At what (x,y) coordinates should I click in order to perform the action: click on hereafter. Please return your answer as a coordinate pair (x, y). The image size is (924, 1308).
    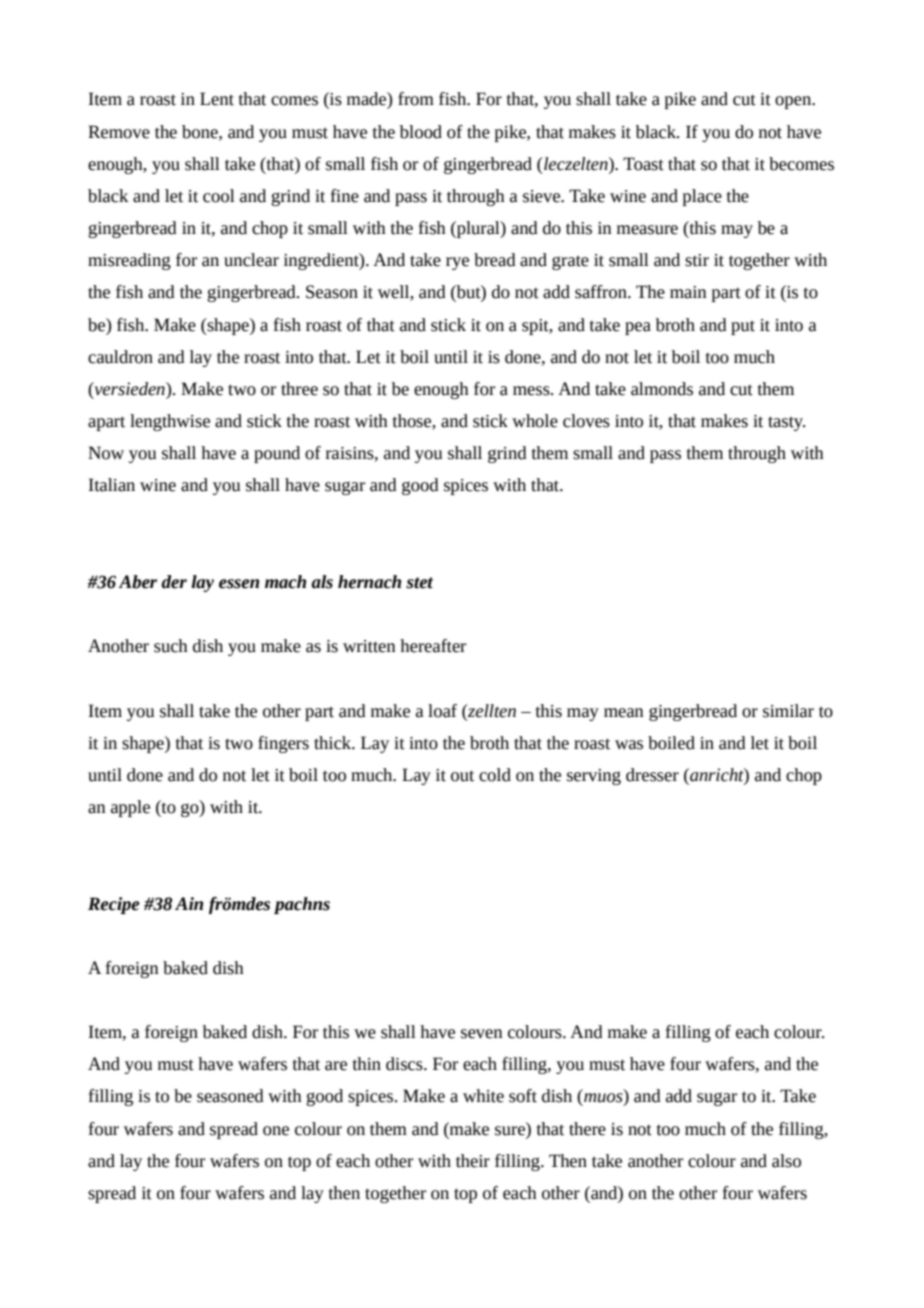
    Looking at the image, I should click on (433, 646).
